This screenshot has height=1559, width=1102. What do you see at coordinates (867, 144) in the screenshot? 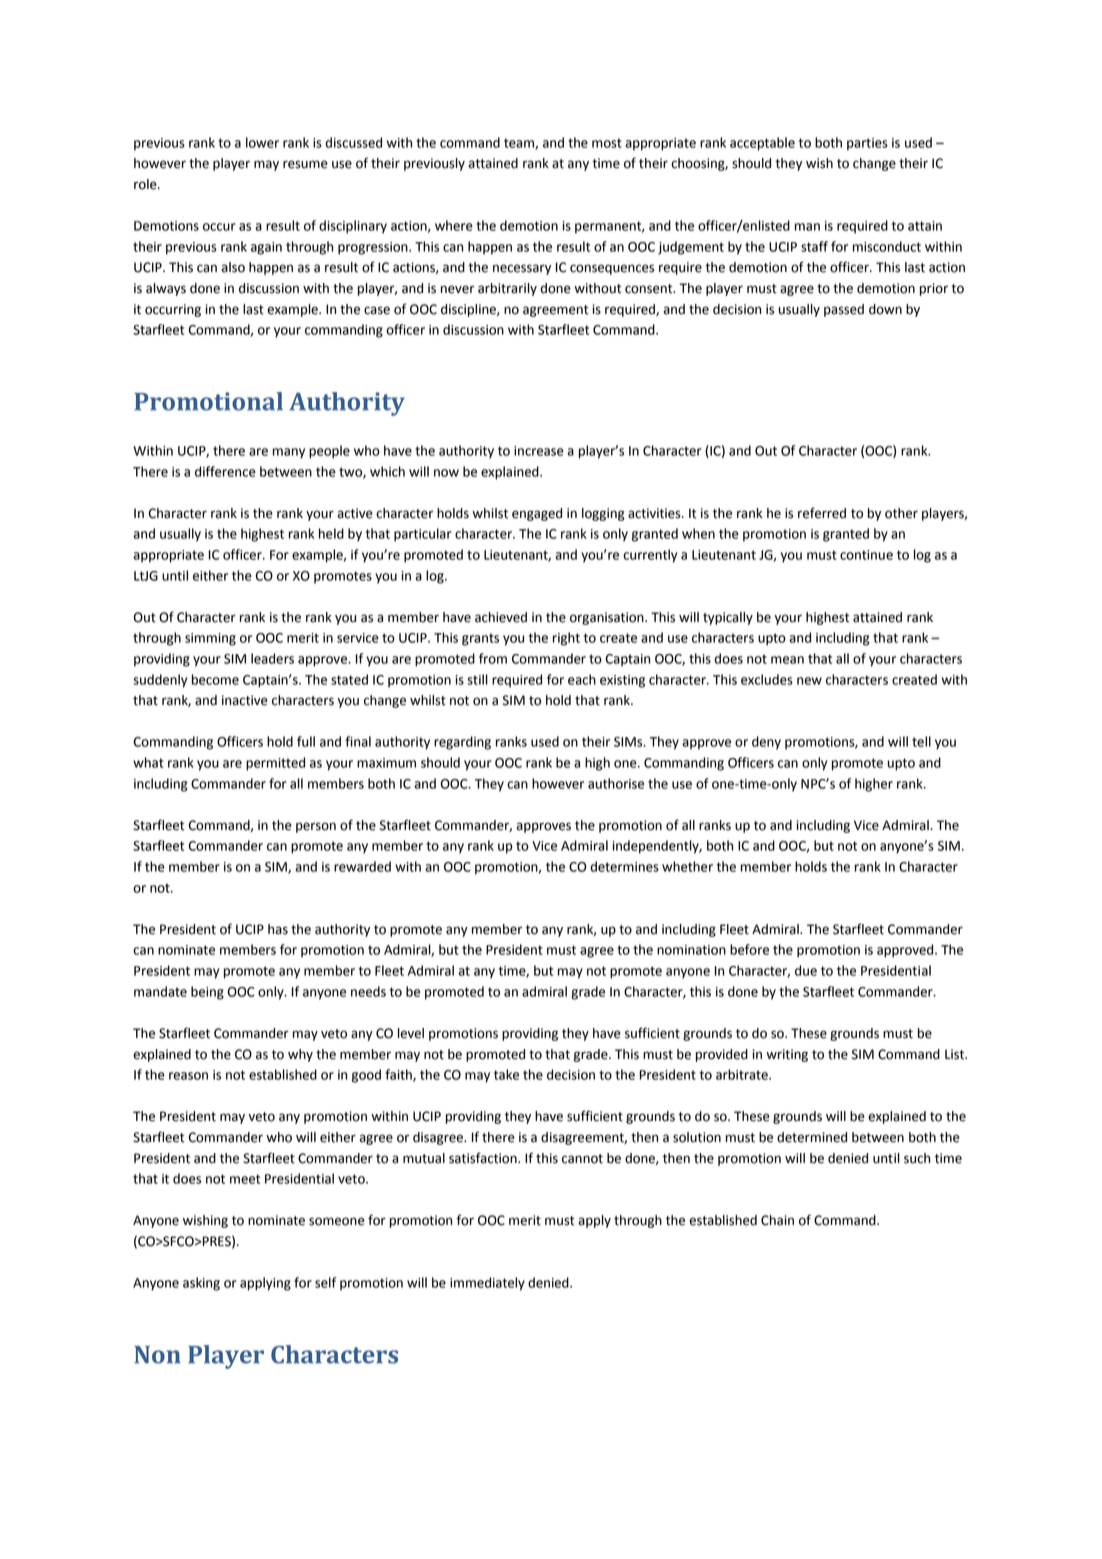
I see `parties` at bounding box center [867, 144].
